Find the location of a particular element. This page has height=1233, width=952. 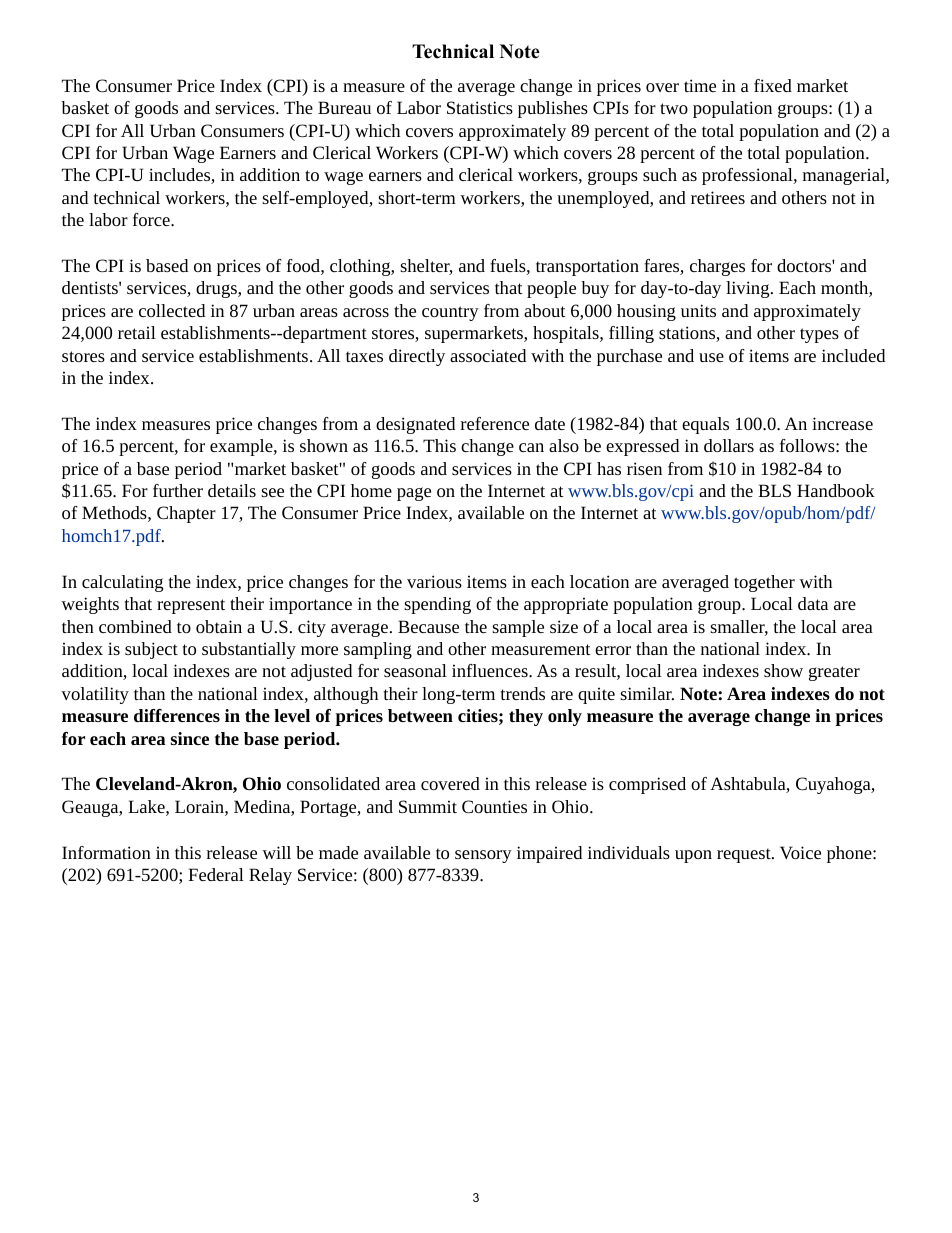

sensory is located at coordinates (483, 856).
